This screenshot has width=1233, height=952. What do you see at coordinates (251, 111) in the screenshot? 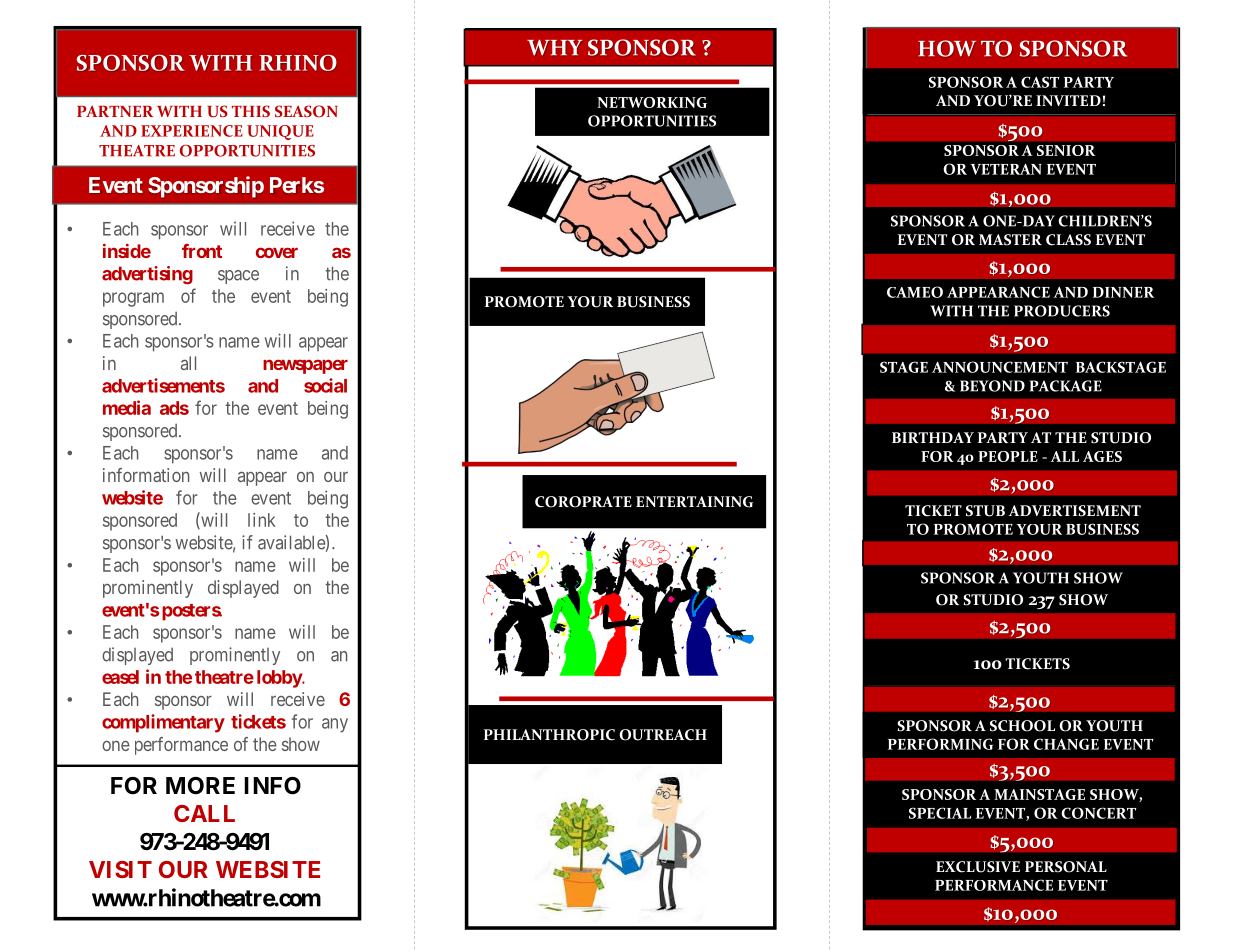
I see `THIS` at bounding box center [251, 111].
